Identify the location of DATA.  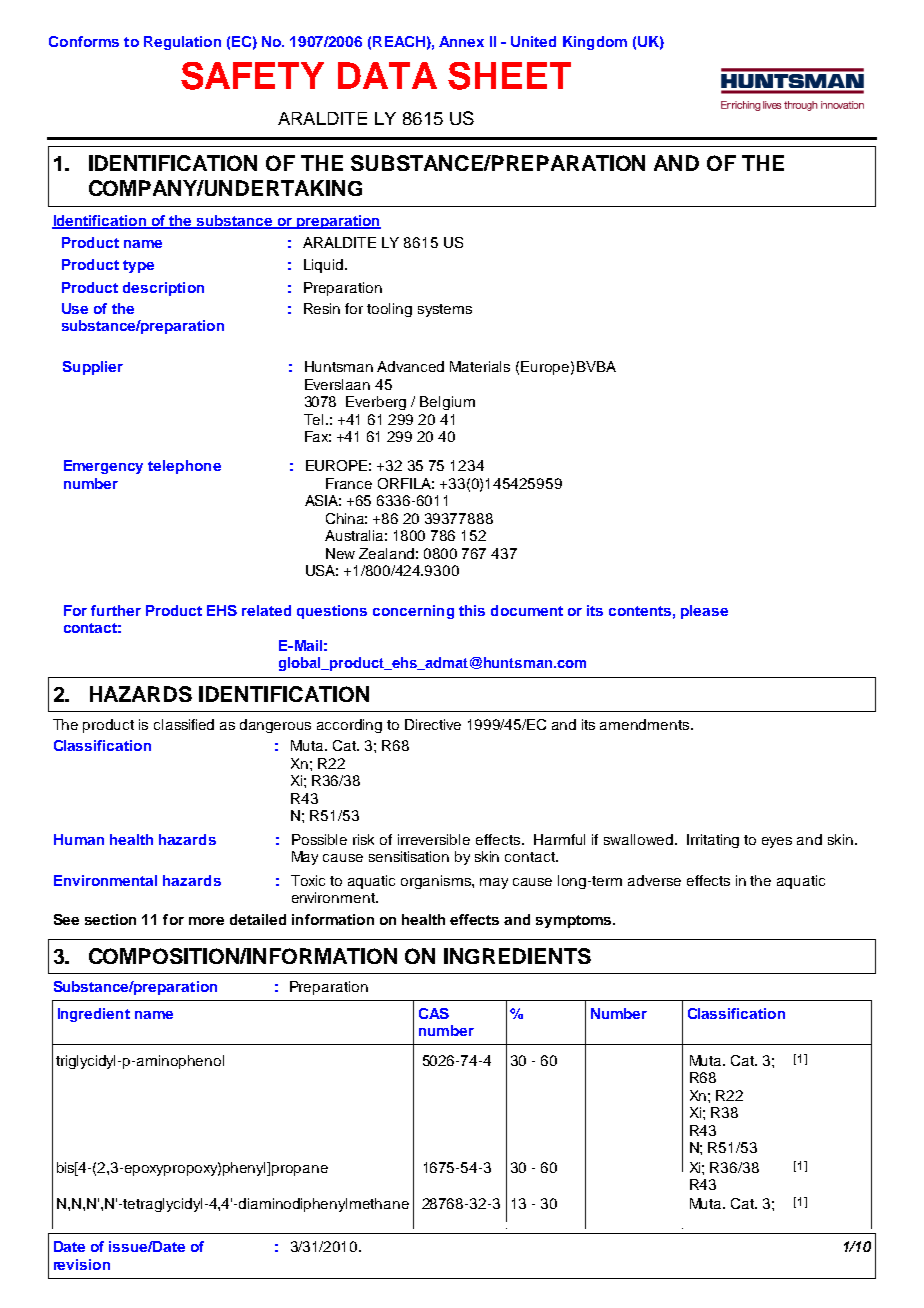
(387, 75).
